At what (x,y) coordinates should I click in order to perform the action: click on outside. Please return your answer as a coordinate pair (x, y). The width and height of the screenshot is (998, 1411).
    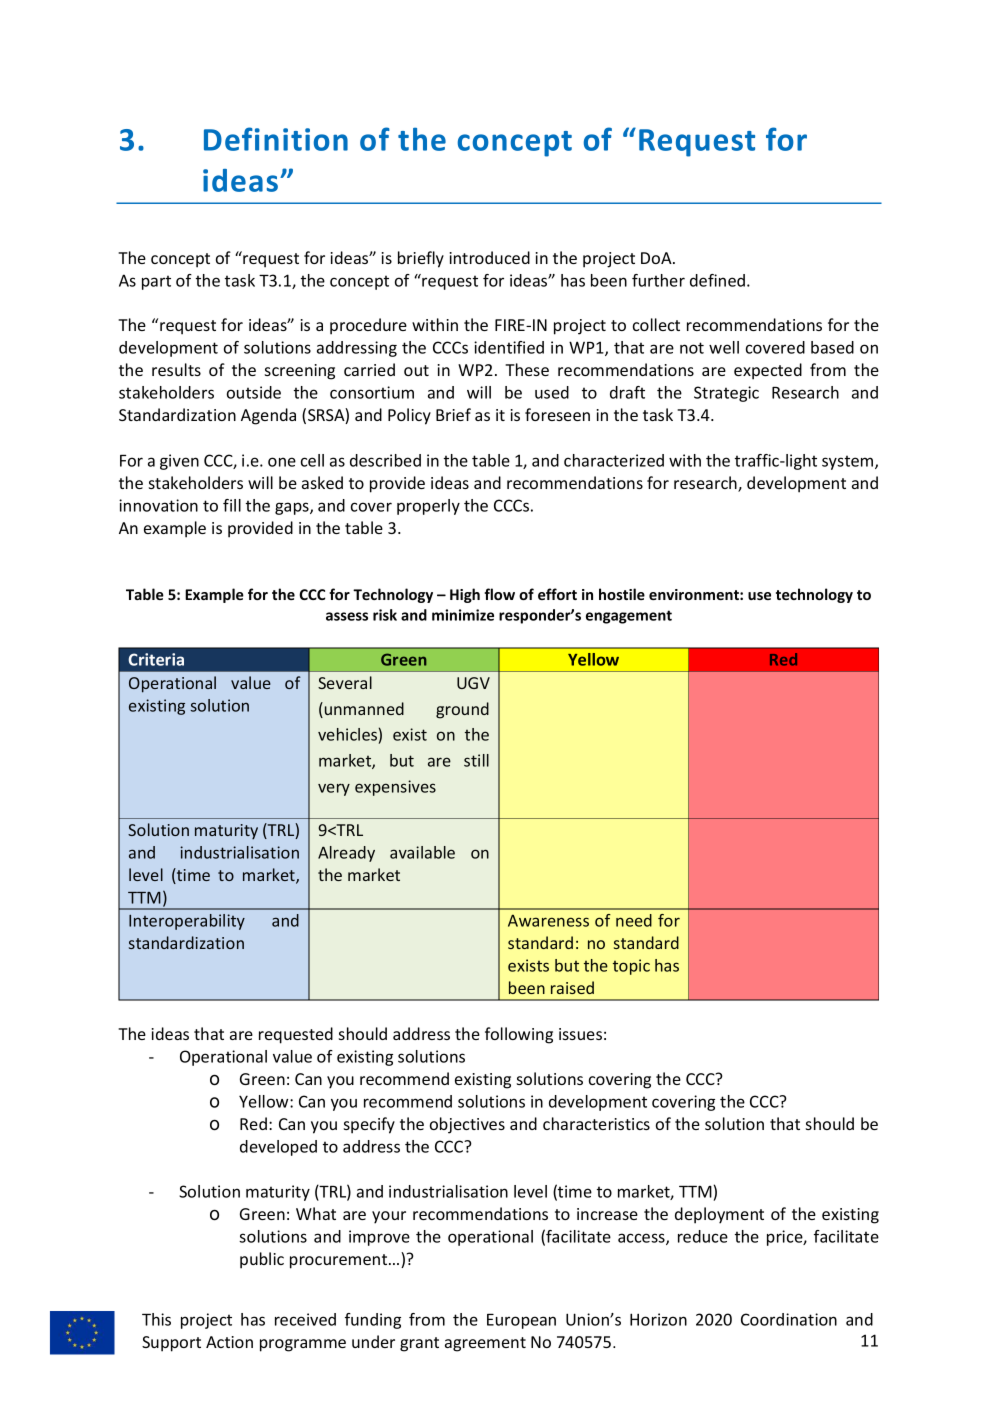
    Looking at the image, I should click on (254, 392).
